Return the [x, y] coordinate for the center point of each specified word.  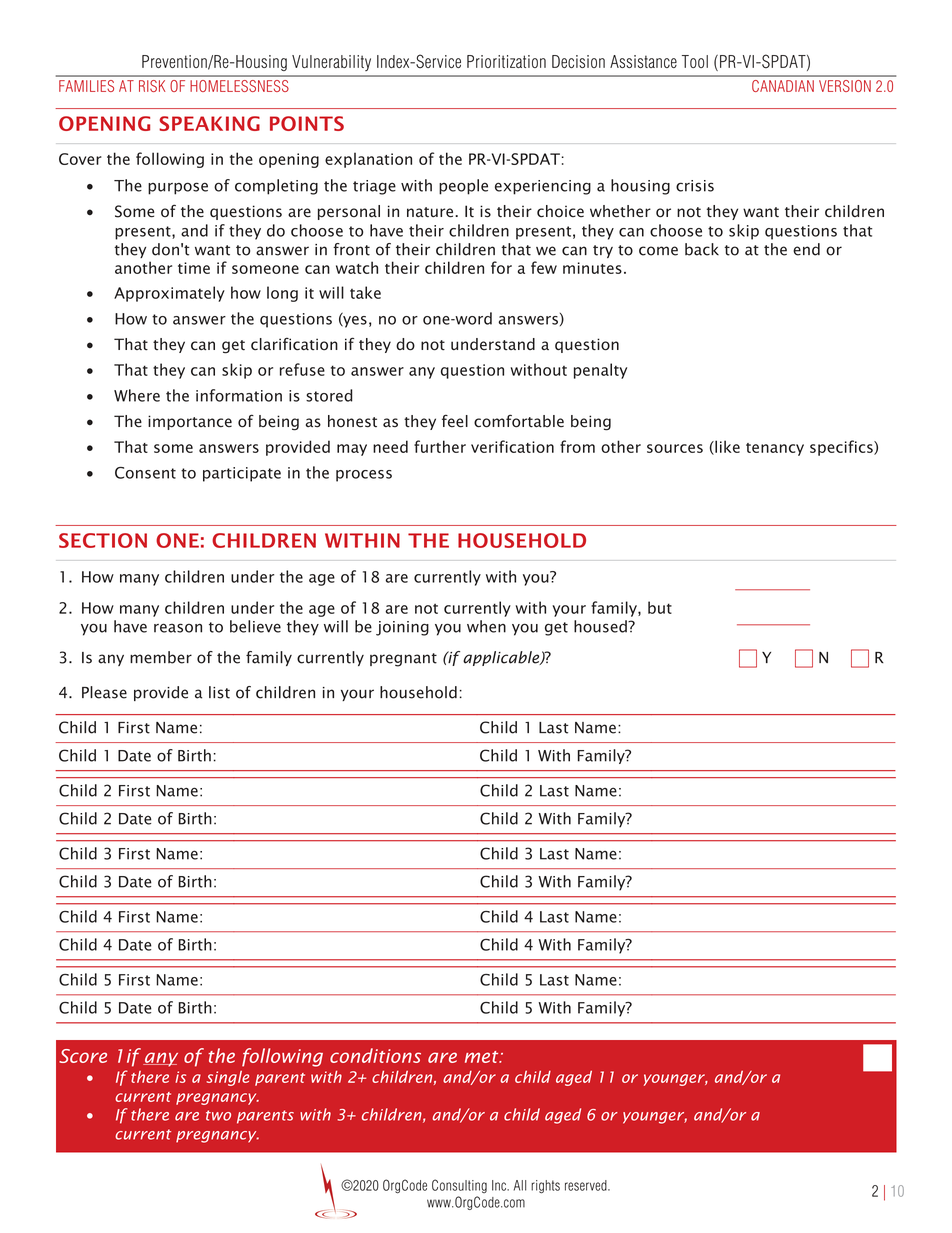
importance [190, 422]
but [660, 607]
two [218, 1115]
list [219, 692]
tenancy [775, 449]
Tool [695, 61]
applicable [502, 658]
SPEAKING [209, 123]
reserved [587, 1185]
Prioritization [506, 61]
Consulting [459, 1186]
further [440, 446]
